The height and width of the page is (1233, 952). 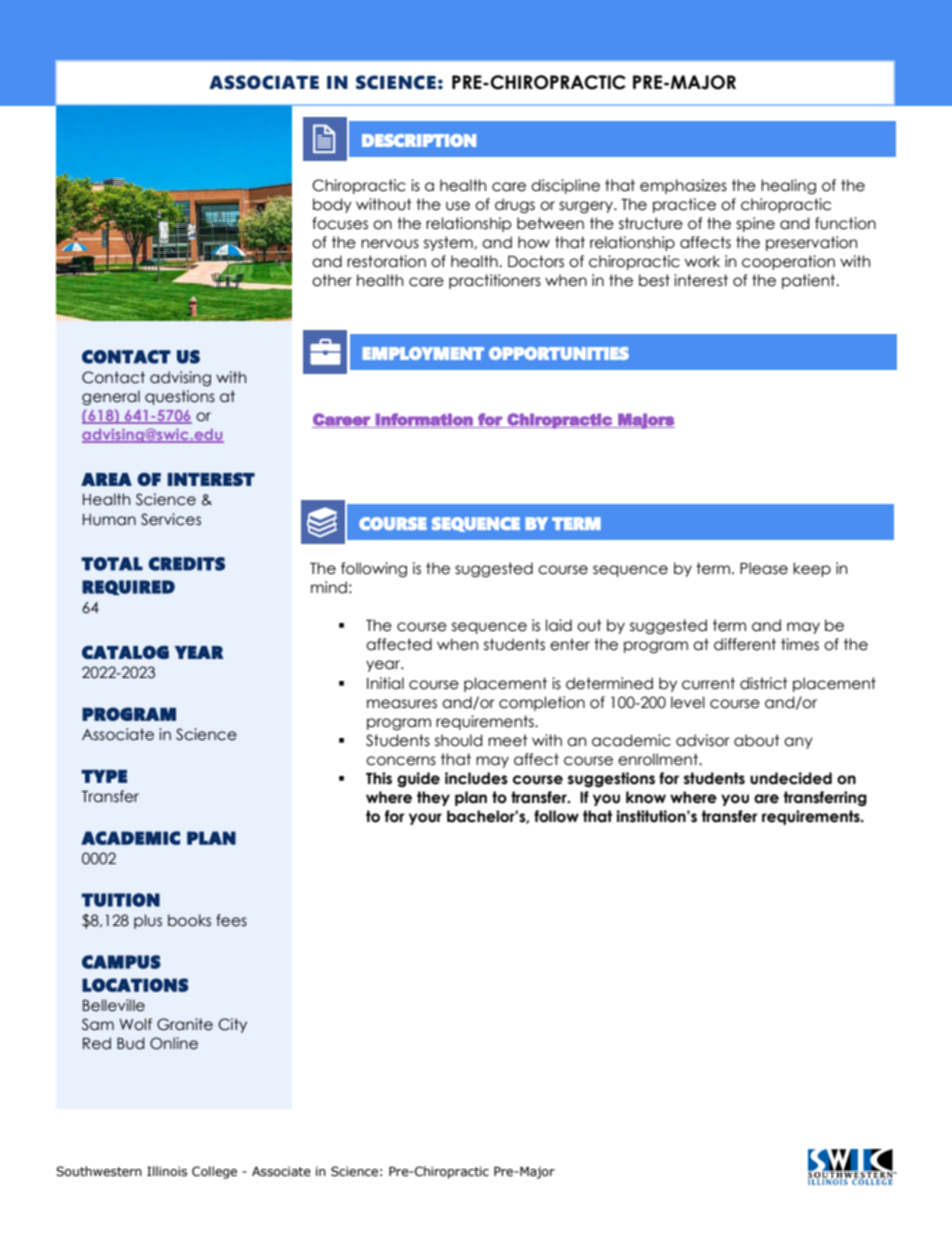 I want to click on drugs, so click(x=515, y=205).
